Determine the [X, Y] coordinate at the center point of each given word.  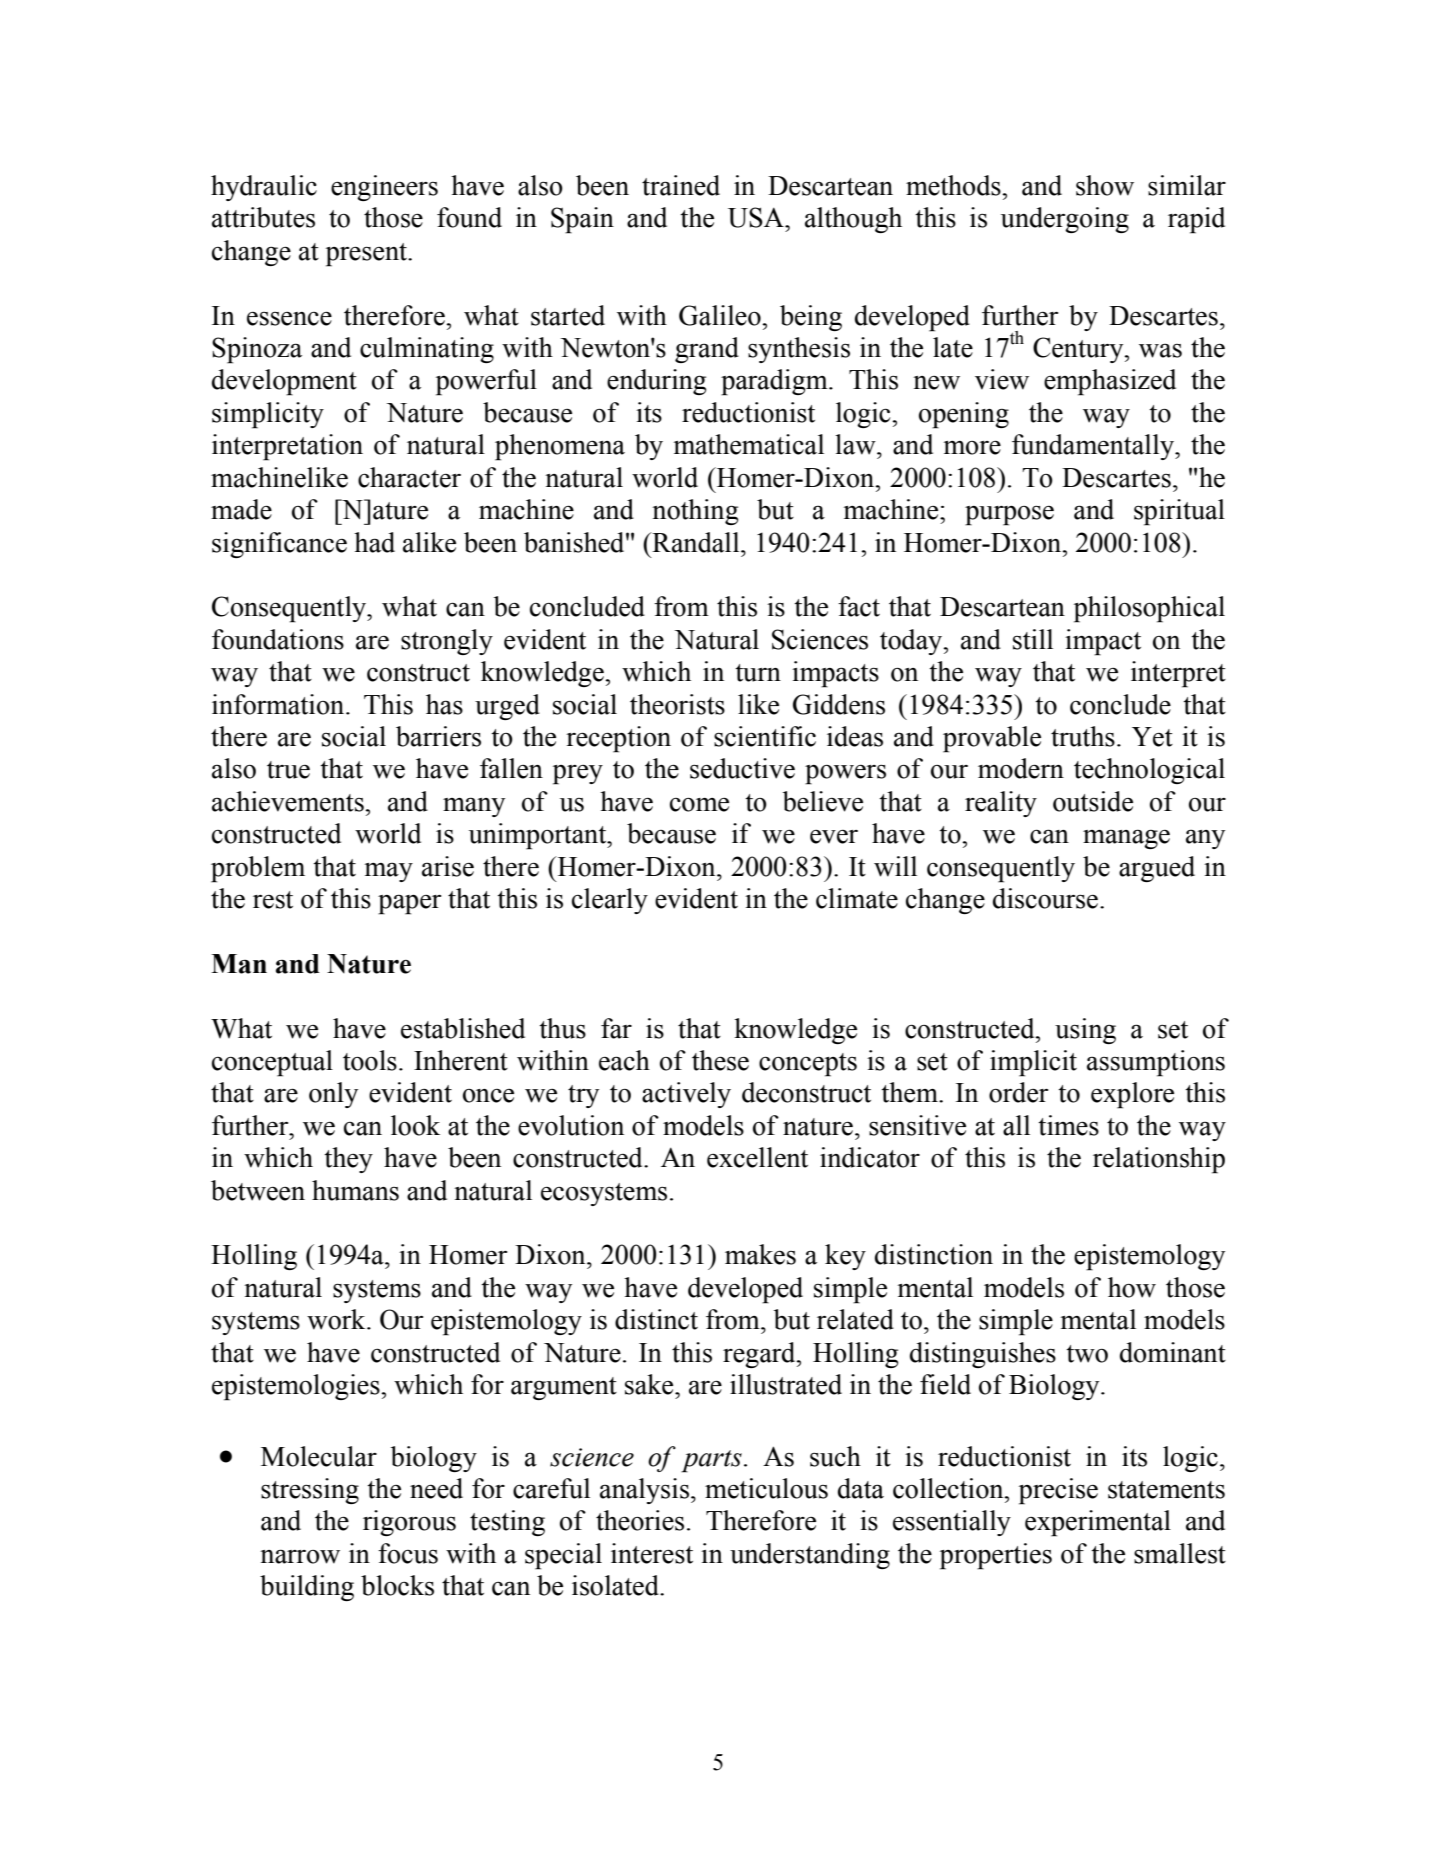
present [367, 255]
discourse [1045, 898]
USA [757, 217]
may [389, 872]
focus [408, 1553]
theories [640, 1520]
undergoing [1065, 220]
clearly [610, 901]
